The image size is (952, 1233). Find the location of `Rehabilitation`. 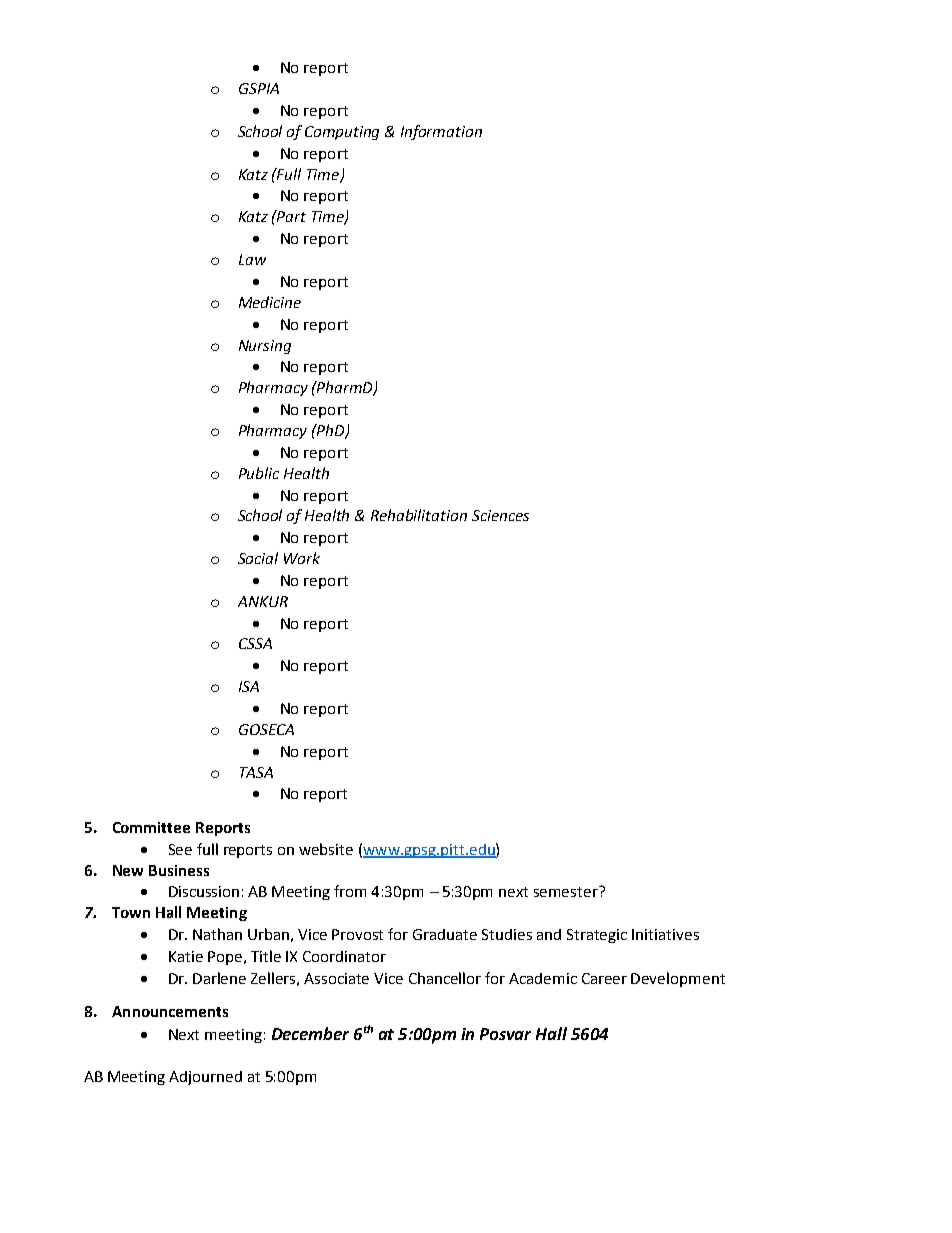

Rehabilitation is located at coordinates (419, 515).
